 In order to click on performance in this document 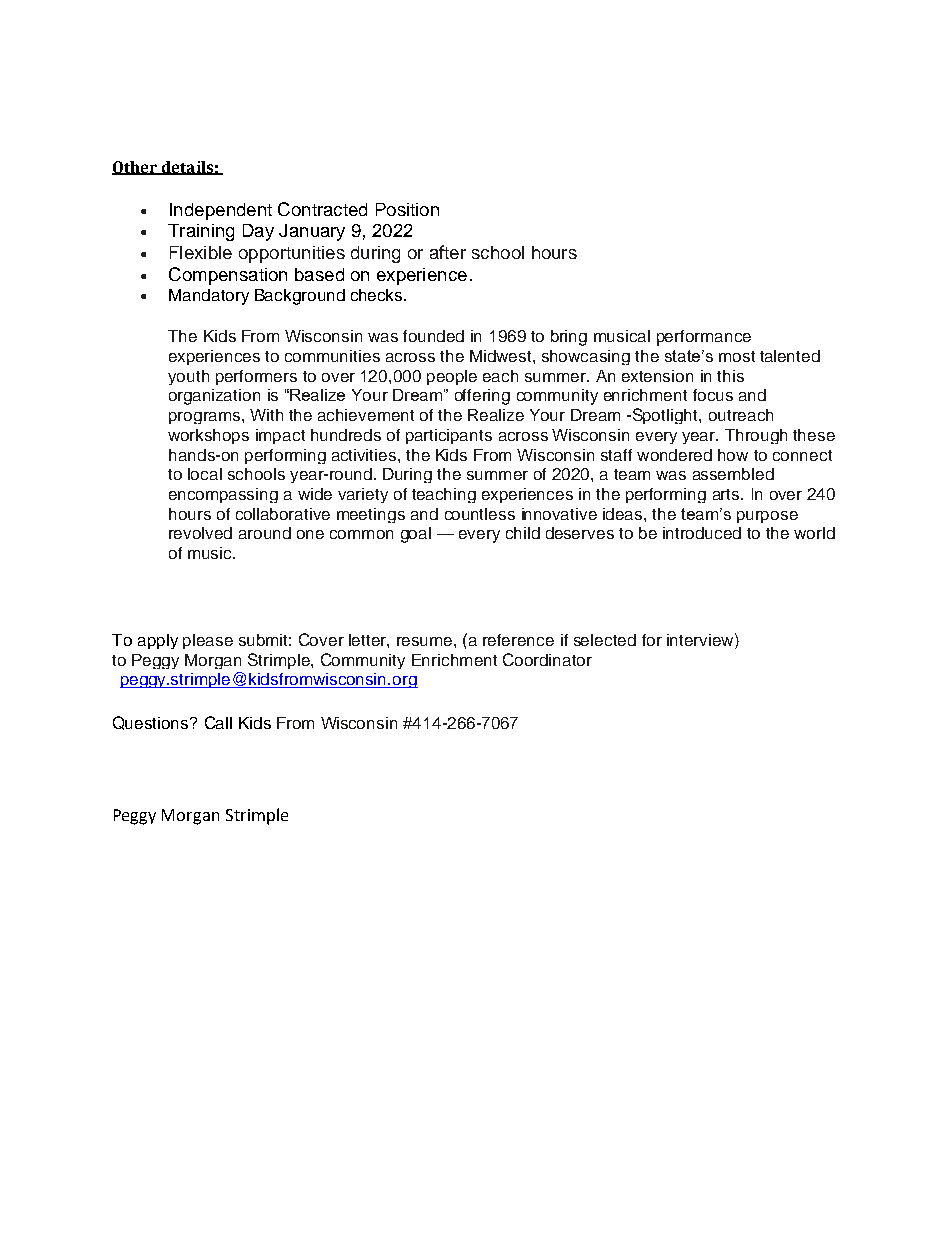, I will do `click(704, 338)`.
